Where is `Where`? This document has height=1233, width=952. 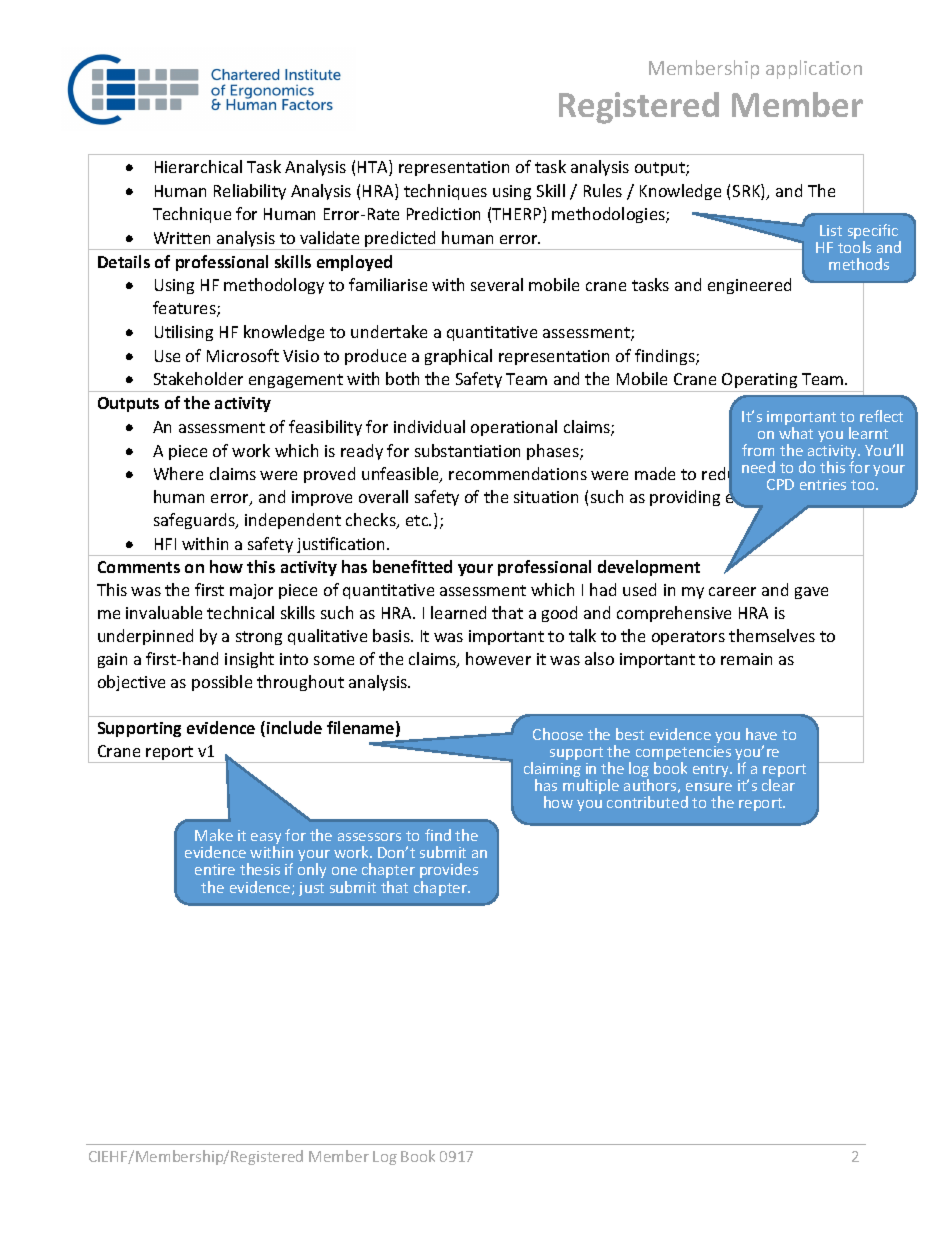 Where is located at coordinates (178, 473).
